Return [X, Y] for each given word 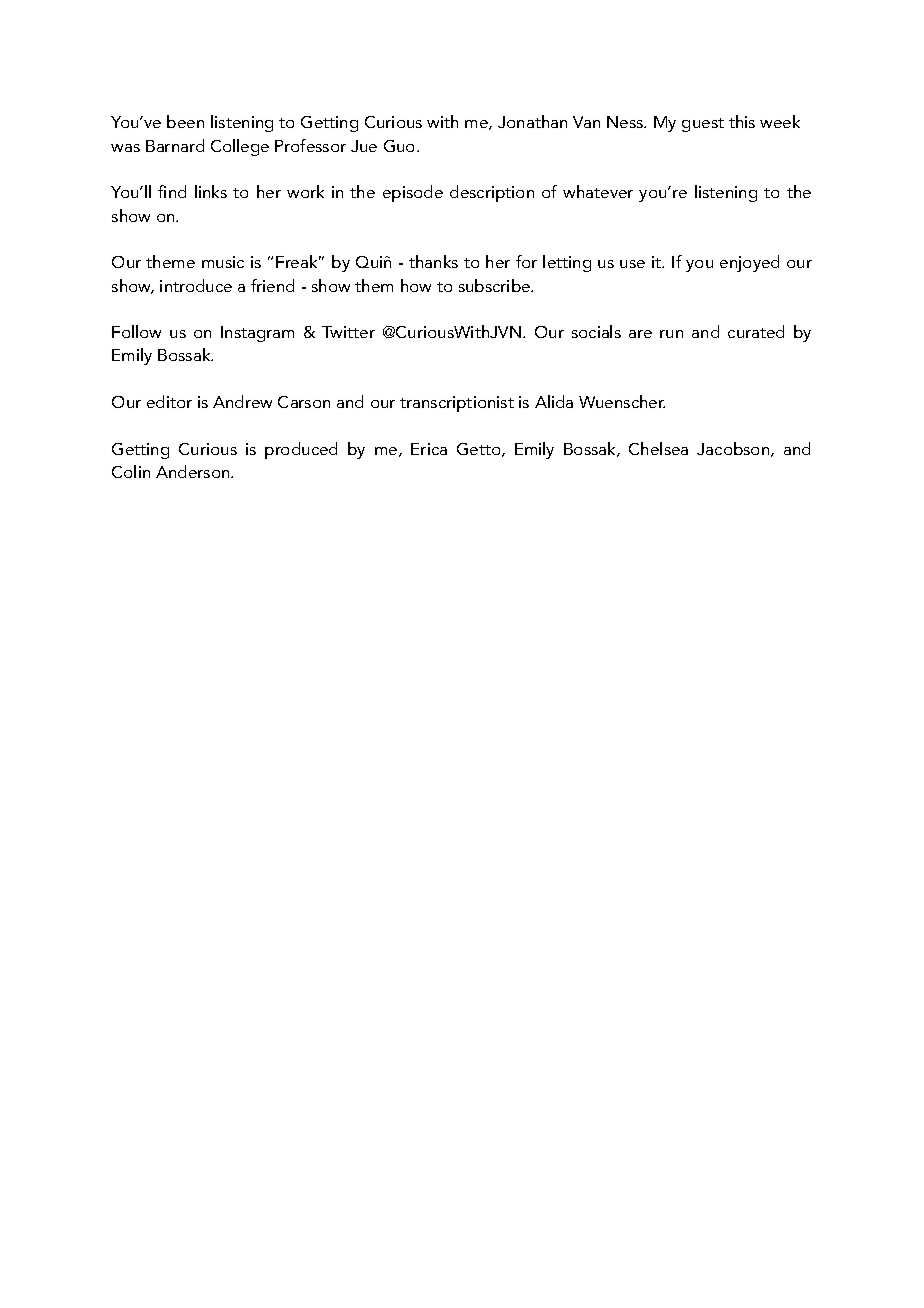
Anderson [194, 471]
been [185, 121]
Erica [429, 449]
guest [703, 125]
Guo [401, 146]
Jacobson [734, 449]
